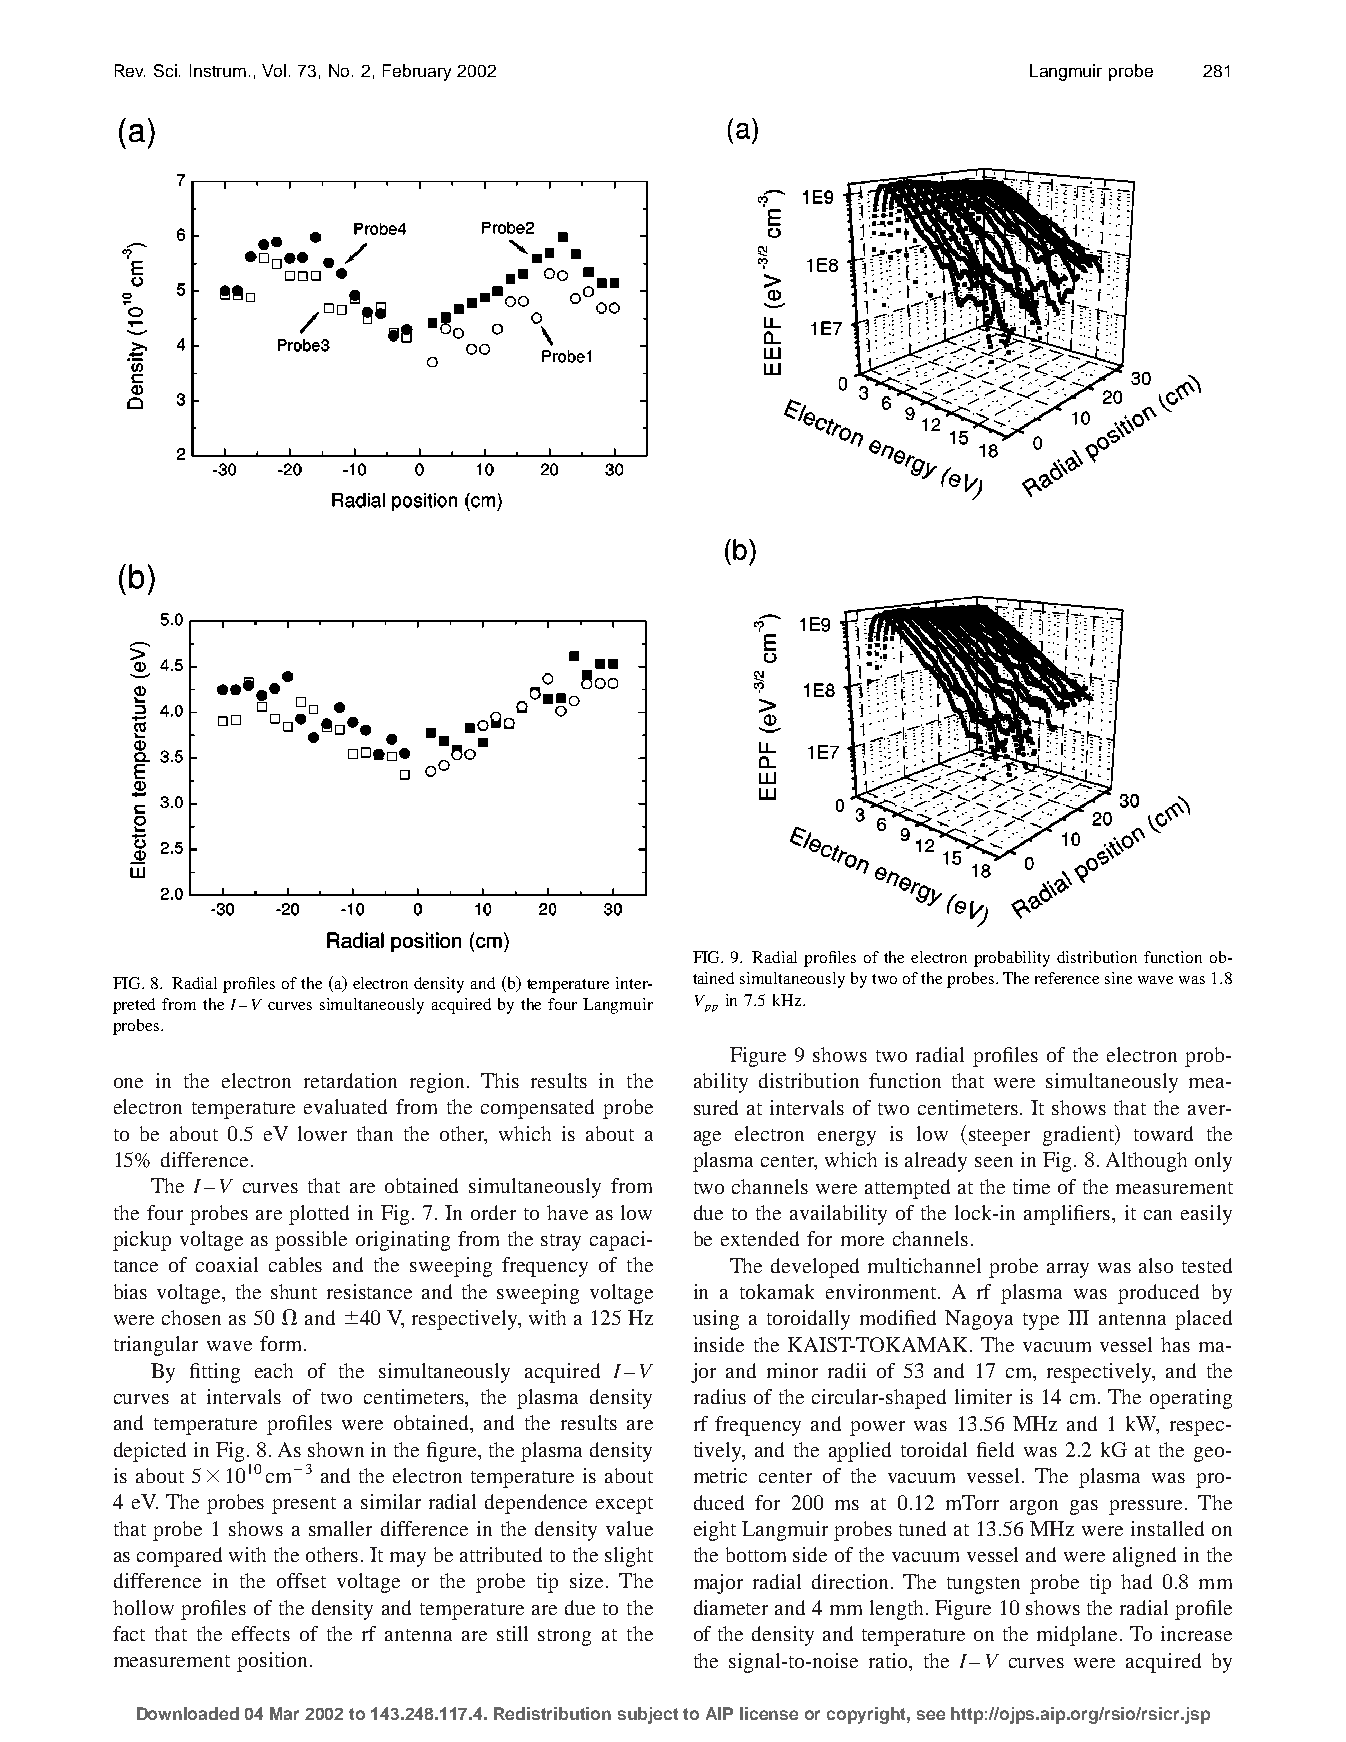  I want to click on array, so click(1068, 1270).
